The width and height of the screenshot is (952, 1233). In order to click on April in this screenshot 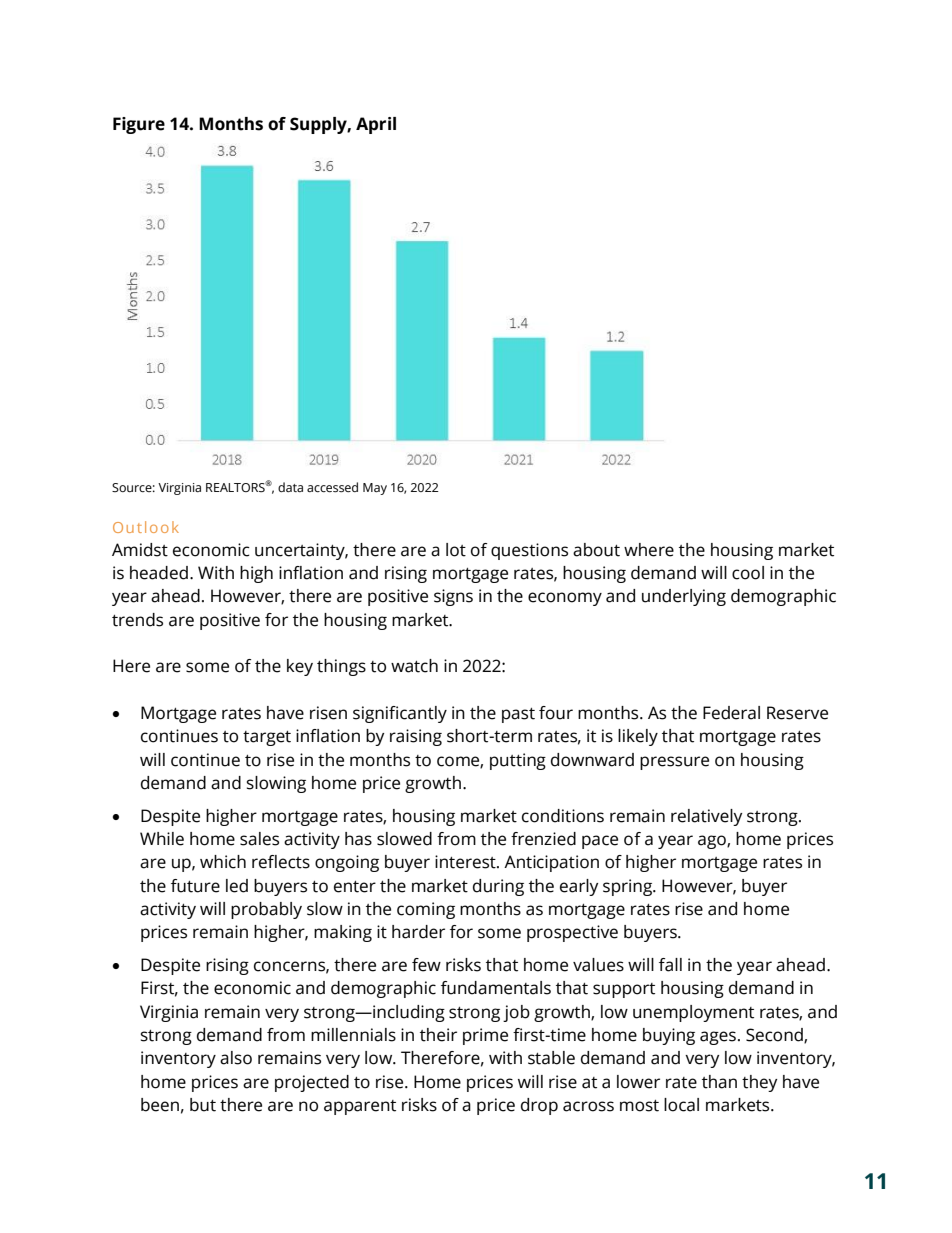, I will do `click(376, 125)`.
